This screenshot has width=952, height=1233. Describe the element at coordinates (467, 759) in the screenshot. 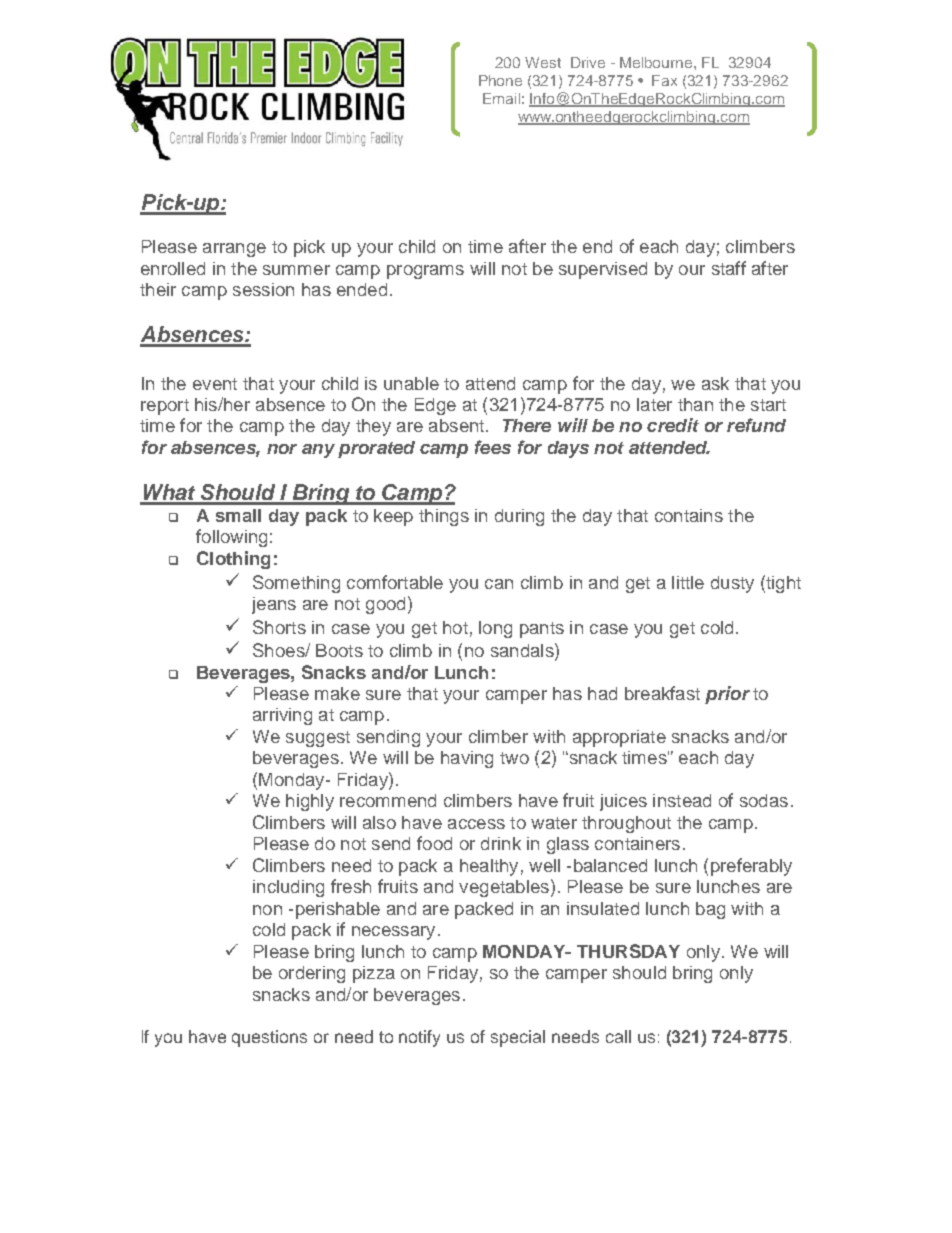

I see `having` at that location.
